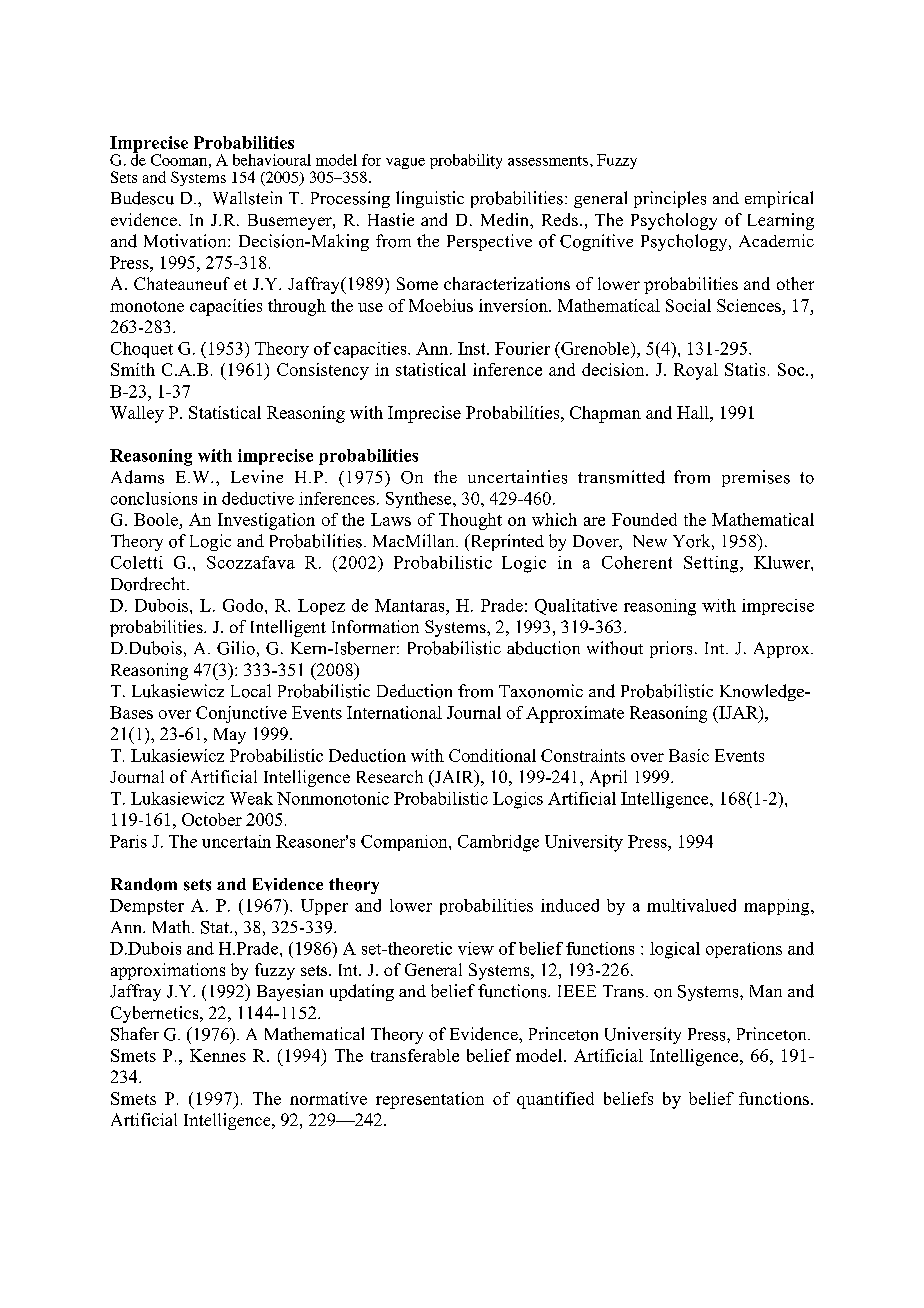 This screenshot has width=924, height=1308. Describe the element at coordinates (135, 1034) in the screenshot. I see `Shafer` at that location.
